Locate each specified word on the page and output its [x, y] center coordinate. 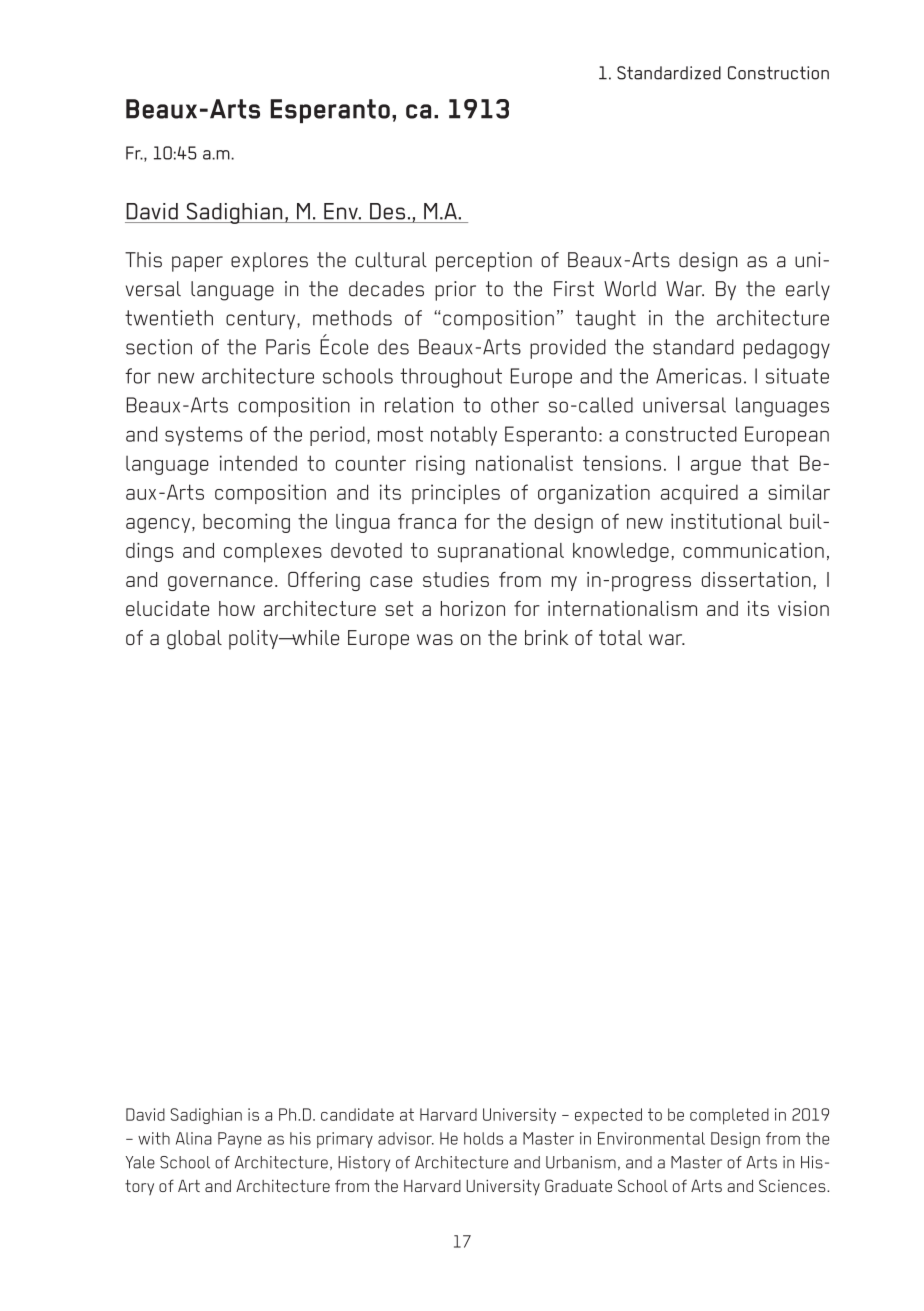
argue [716, 467]
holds [483, 1138]
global [194, 640]
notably [464, 436]
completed [729, 1116]
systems [204, 436]
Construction [778, 73]
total [620, 637]
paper [197, 264]
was [435, 639]
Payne [240, 1140]
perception [484, 262]
